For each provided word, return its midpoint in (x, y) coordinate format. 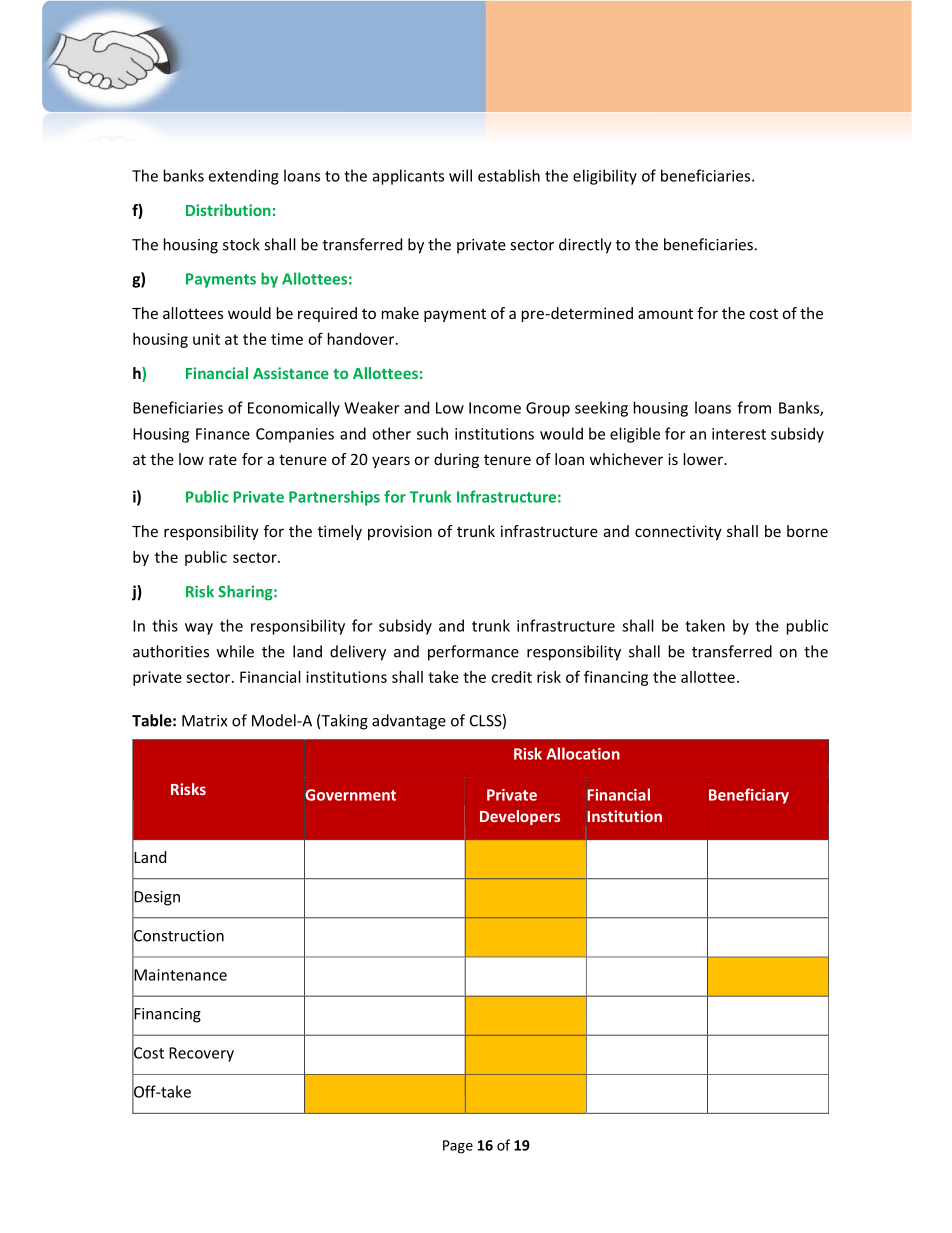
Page (458, 1147)
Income (495, 408)
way (199, 629)
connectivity (678, 532)
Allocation (583, 753)
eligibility (605, 177)
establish (509, 175)
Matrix (204, 721)
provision (400, 532)
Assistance (291, 373)
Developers (520, 817)
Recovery (201, 1054)
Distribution (228, 210)
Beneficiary (749, 796)
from (754, 407)
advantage (409, 722)
